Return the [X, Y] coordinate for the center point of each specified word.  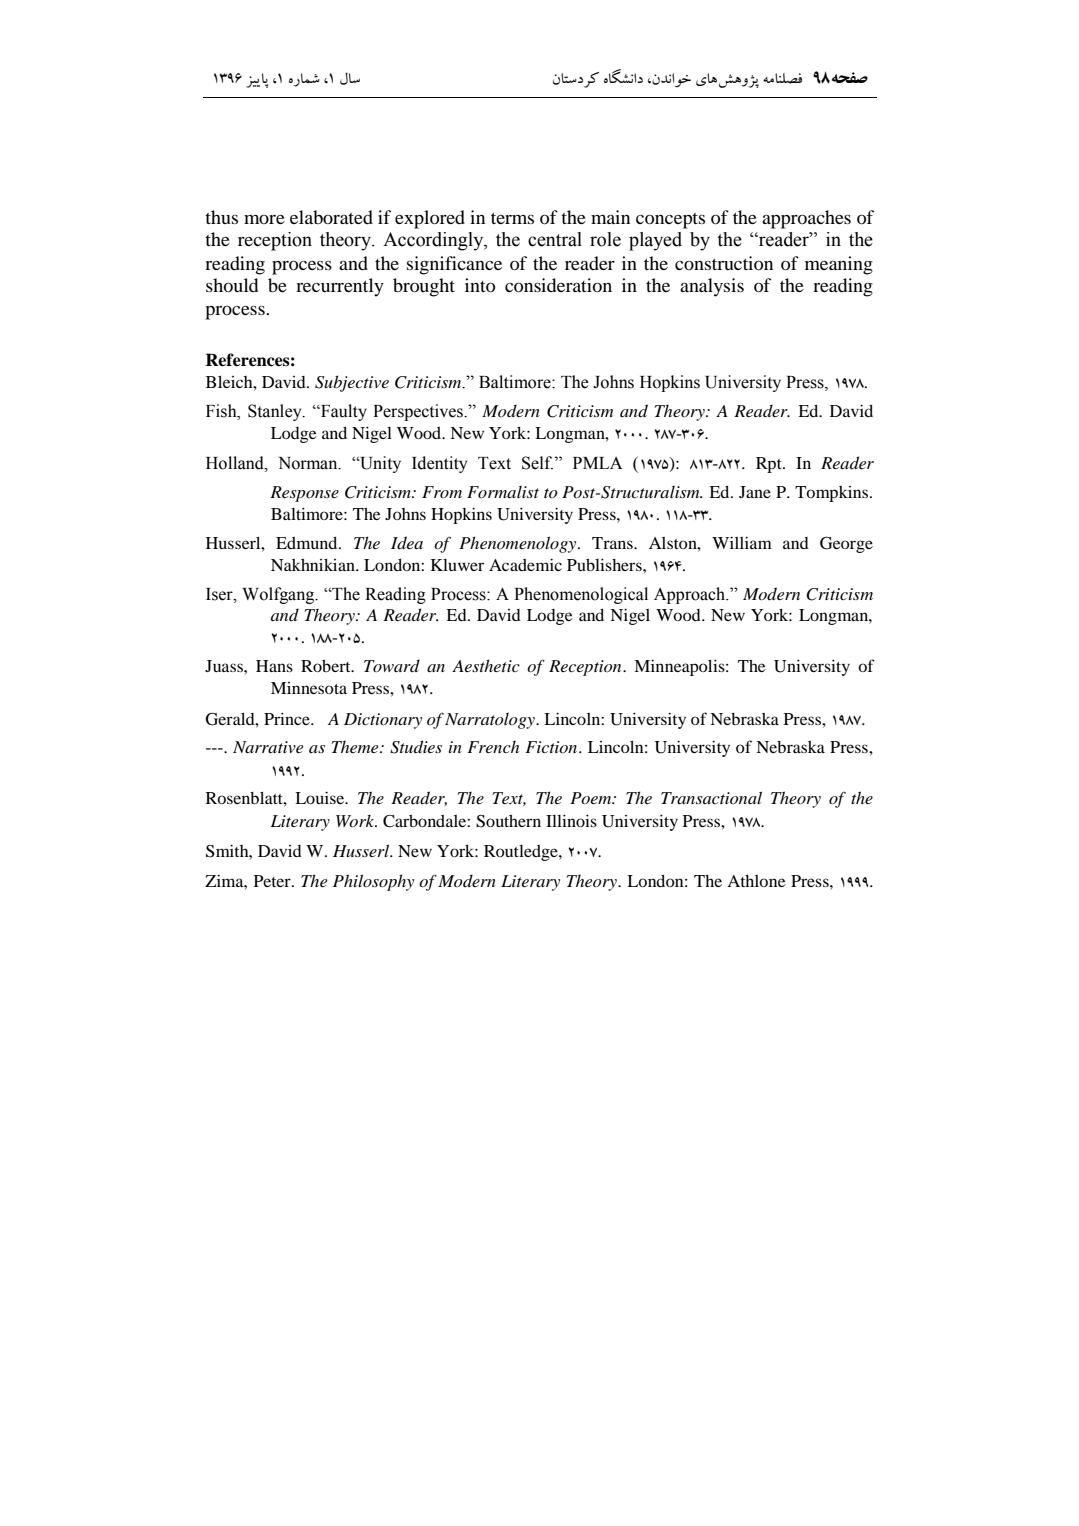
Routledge [522, 853]
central [555, 239]
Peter [273, 881]
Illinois [571, 820]
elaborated [331, 217]
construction [724, 263]
